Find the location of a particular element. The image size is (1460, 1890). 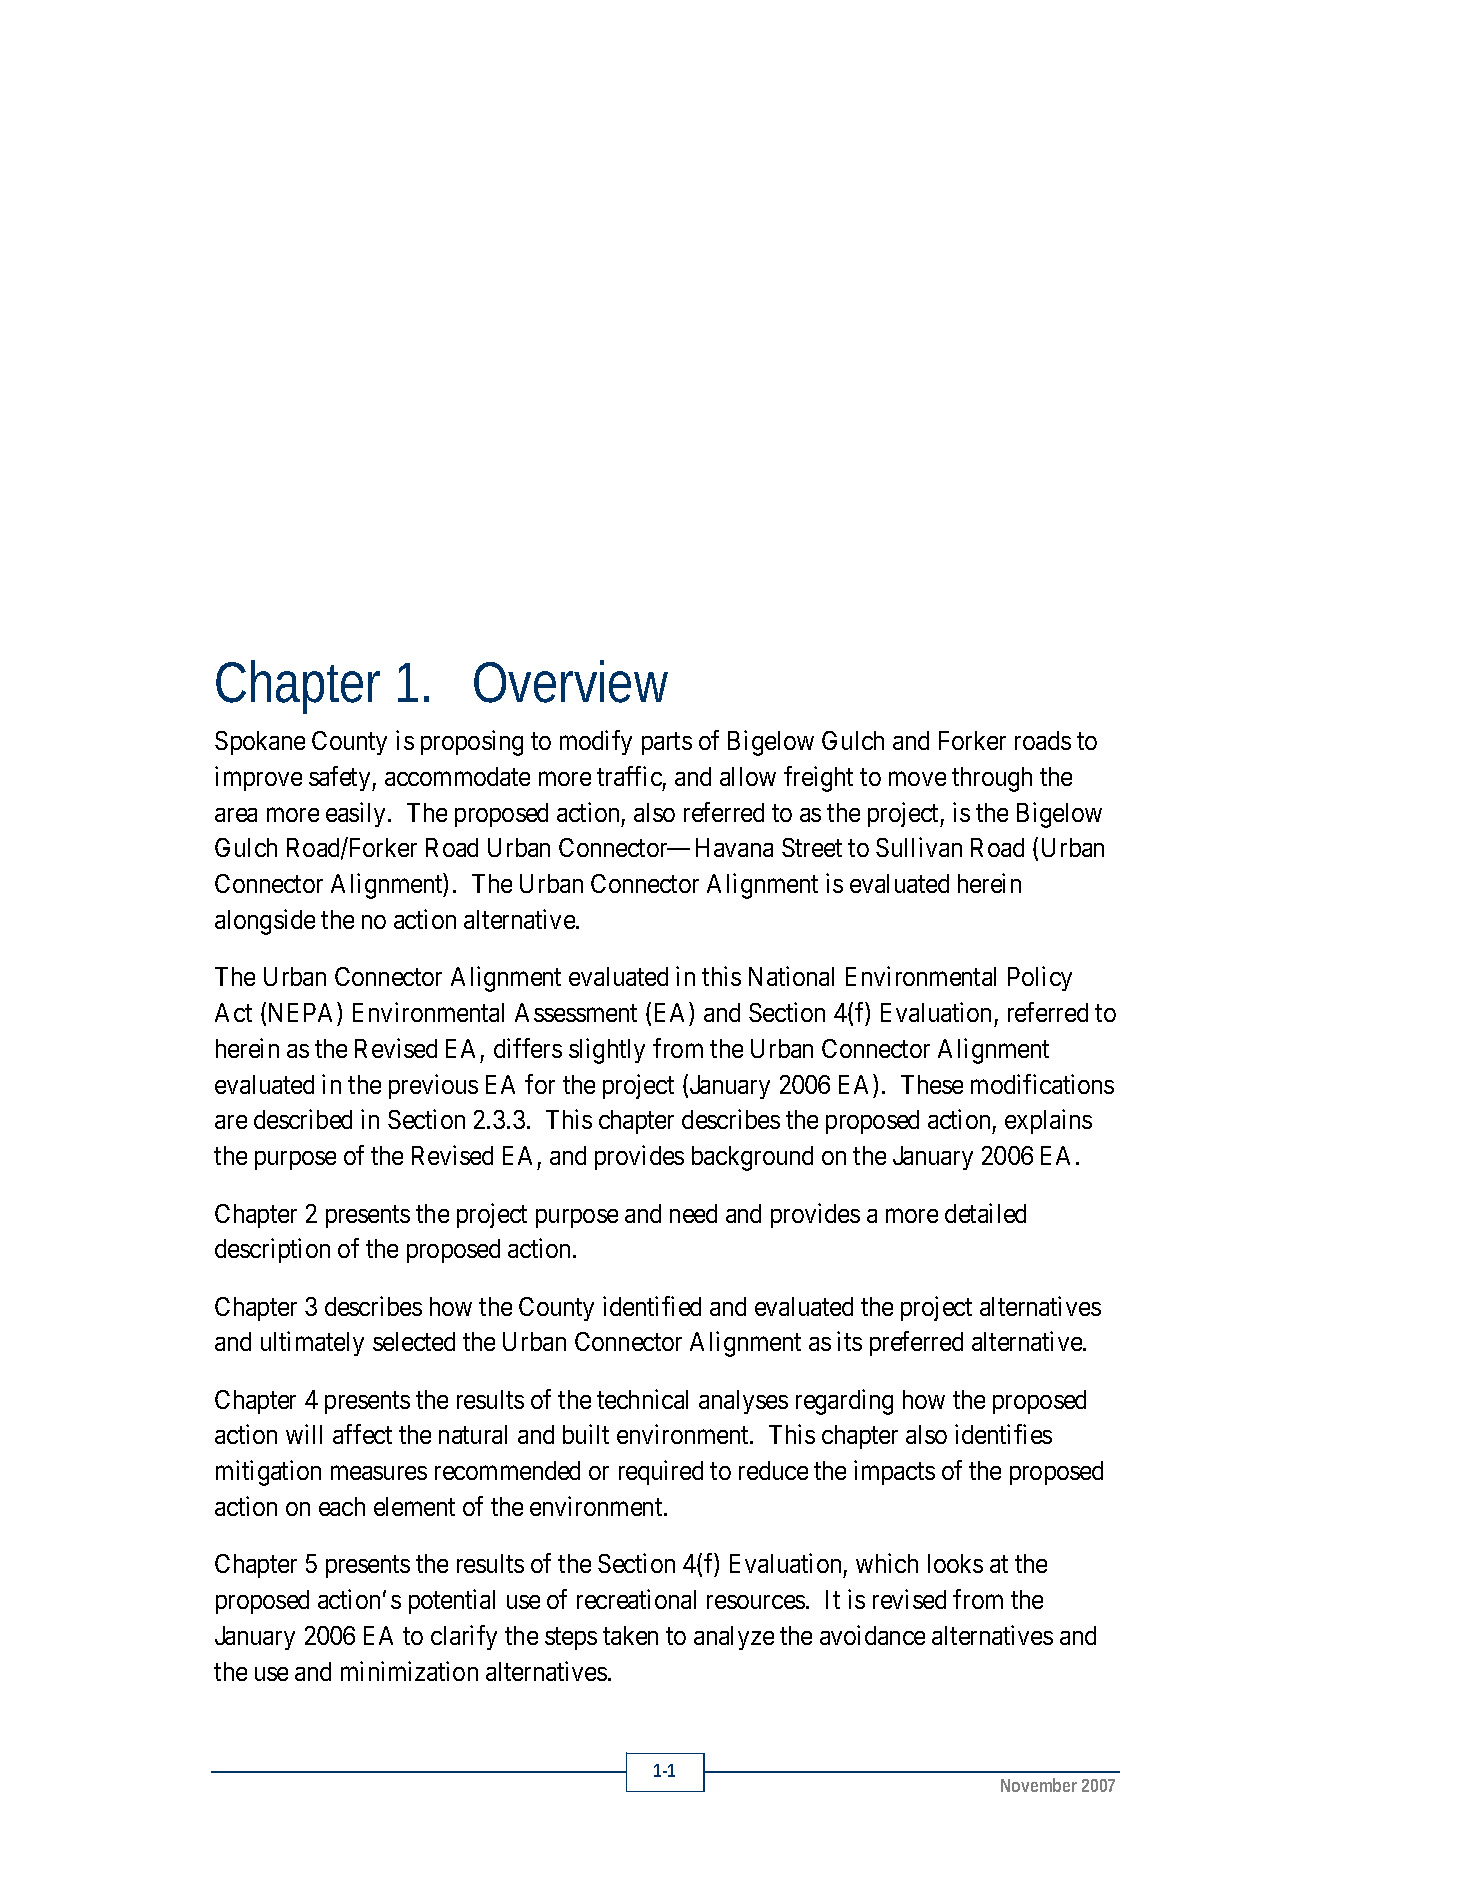

described is located at coordinates (303, 1119).
